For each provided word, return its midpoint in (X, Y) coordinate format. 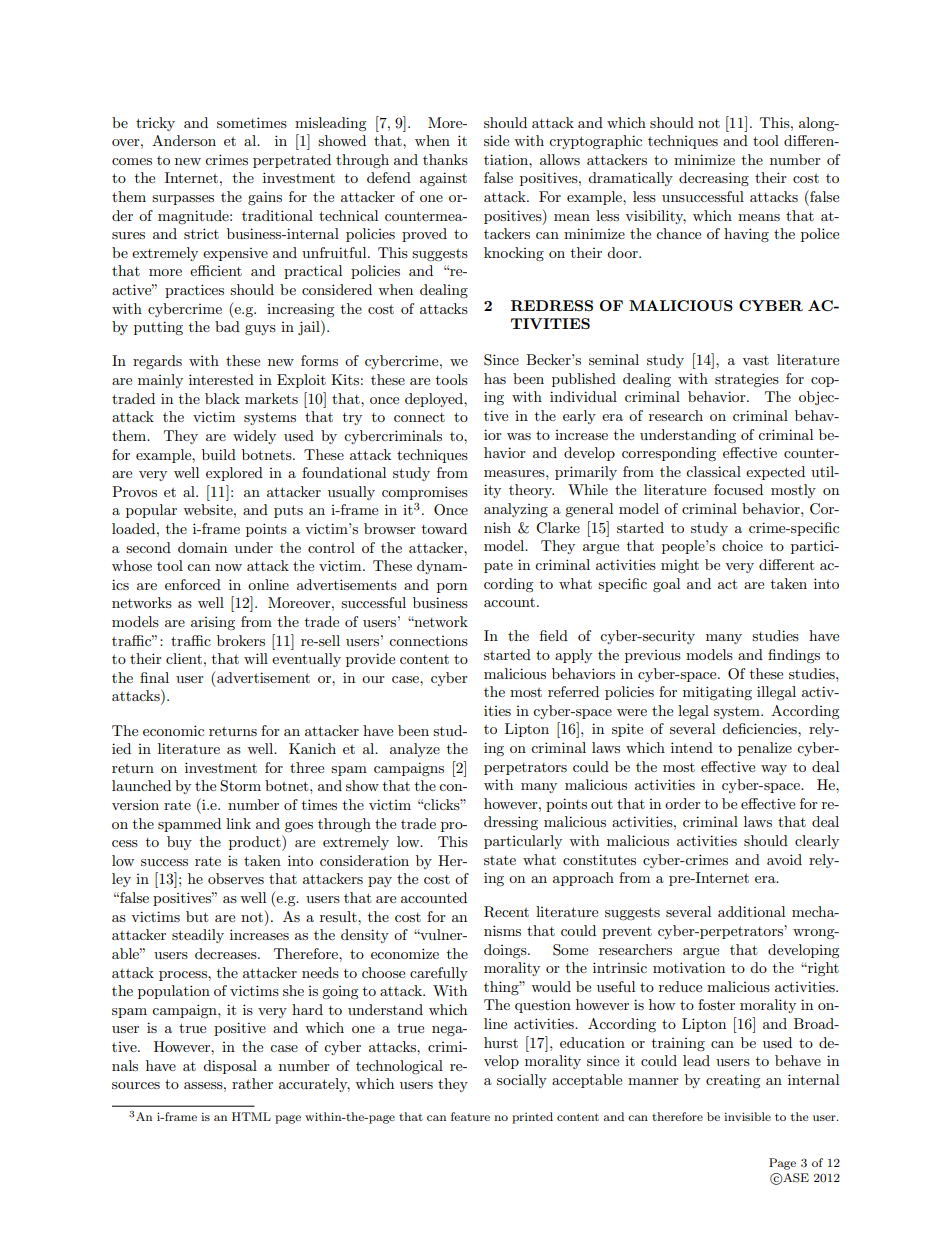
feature (470, 1116)
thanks (445, 159)
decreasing (714, 179)
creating (733, 1081)
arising (213, 623)
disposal (230, 1067)
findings (794, 656)
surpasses (183, 200)
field (554, 635)
